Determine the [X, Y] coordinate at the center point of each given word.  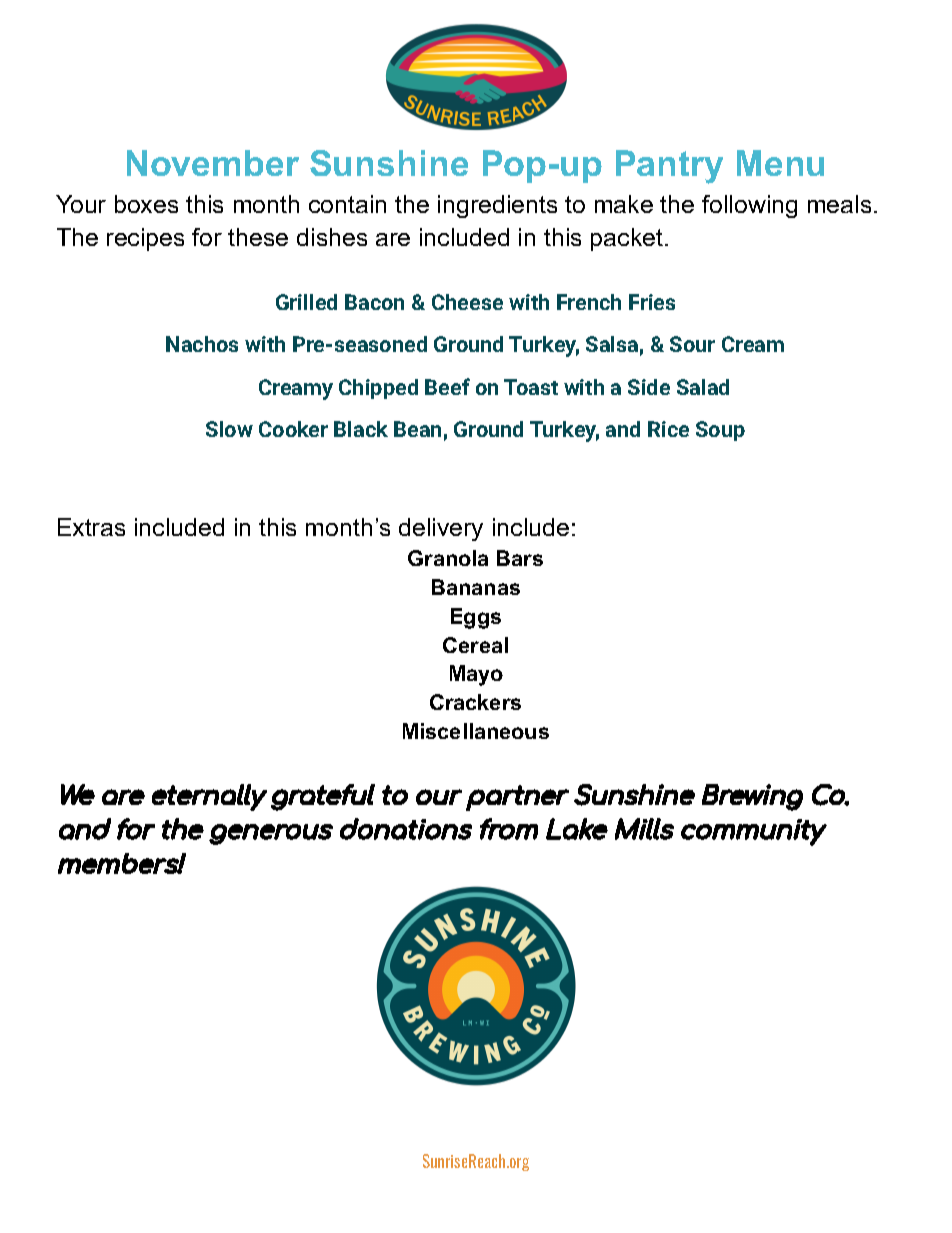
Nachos [202, 344]
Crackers [475, 702]
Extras [91, 527]
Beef [447, 386]
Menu [780, 163]
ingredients [497, 206]
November [213, 163]
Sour [692, 344]
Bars [520, 558]
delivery [441, 529]
